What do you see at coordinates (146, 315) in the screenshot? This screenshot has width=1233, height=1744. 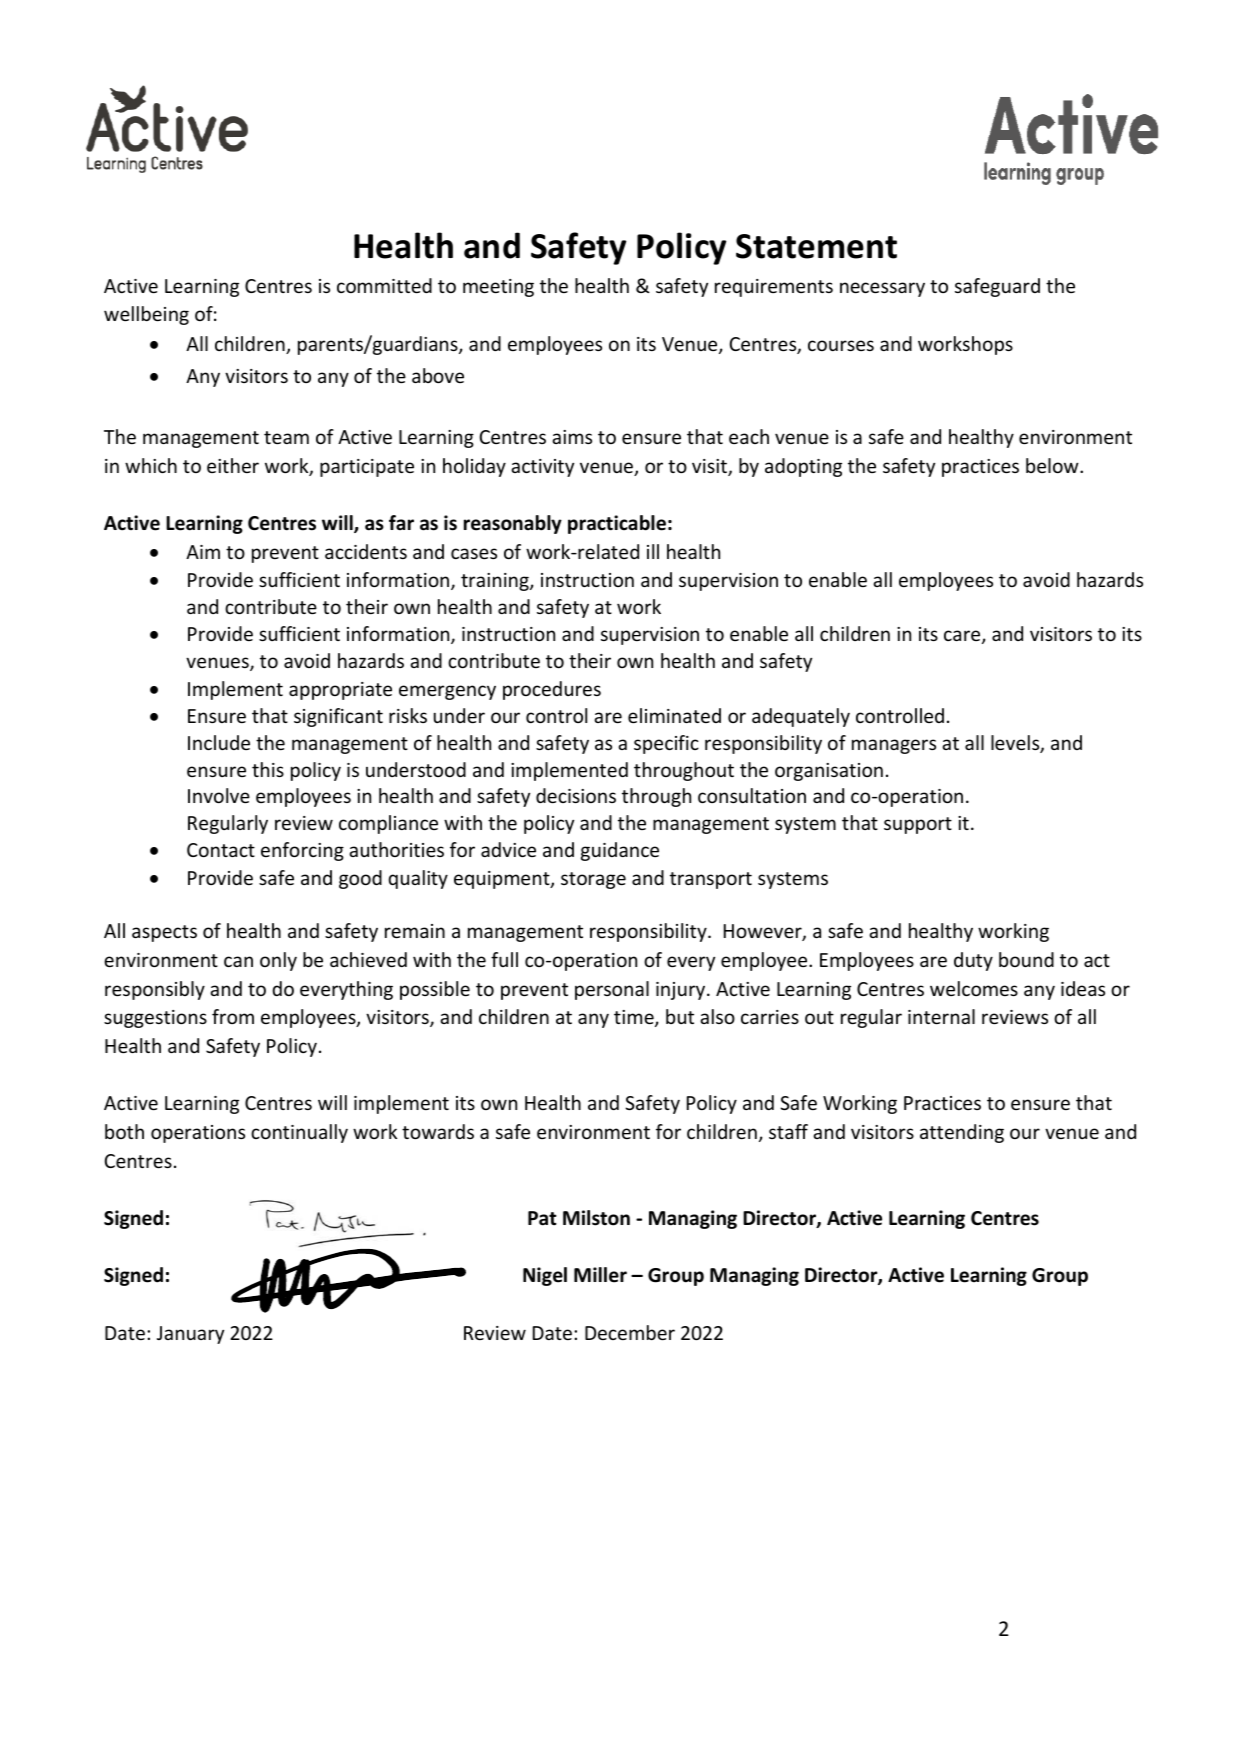 I see `wellbeing` at bounding box center [146, 315].
